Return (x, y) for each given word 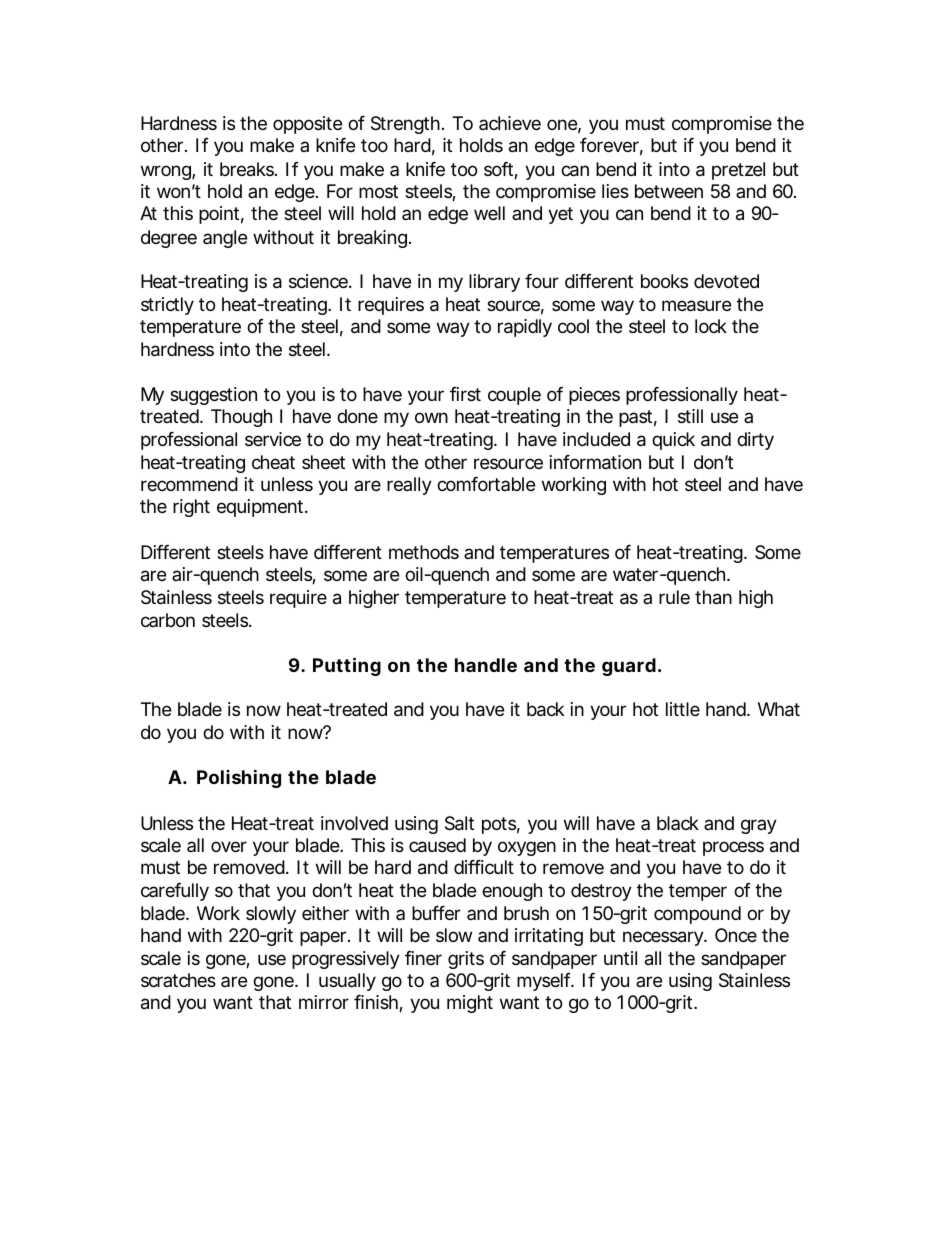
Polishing (239, 778)
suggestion (213, 396)
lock (711, 326)
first (465, 394)
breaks (248, 169)
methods (424, 552)
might (470, 1004)
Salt (459, 823)
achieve (510, 123)
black (678, 823)
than (713, 597)
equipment (262, 508)
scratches (178, 980)
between (669, 191)
